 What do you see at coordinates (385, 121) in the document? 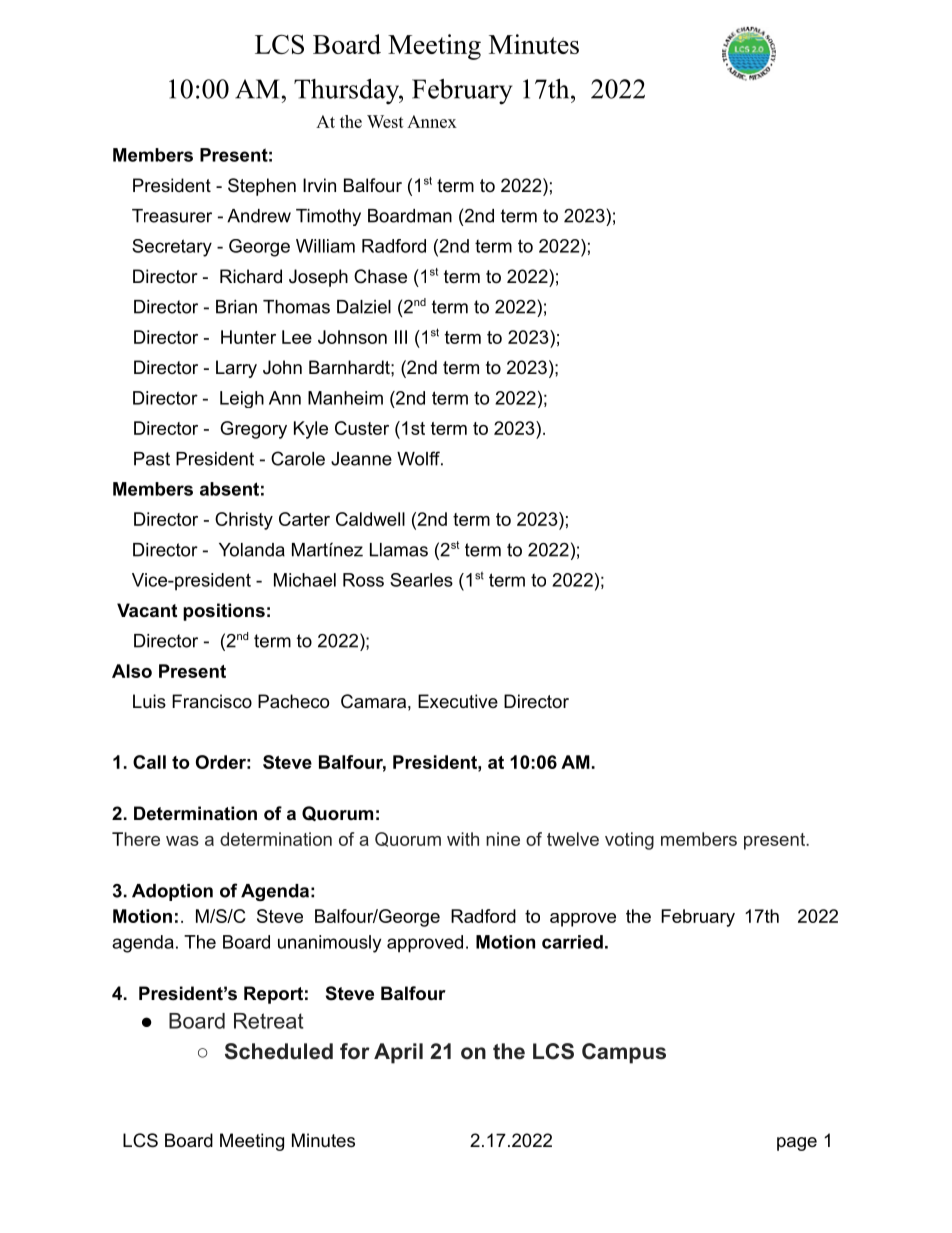
I see `West` at bounding box center [385, 121].
